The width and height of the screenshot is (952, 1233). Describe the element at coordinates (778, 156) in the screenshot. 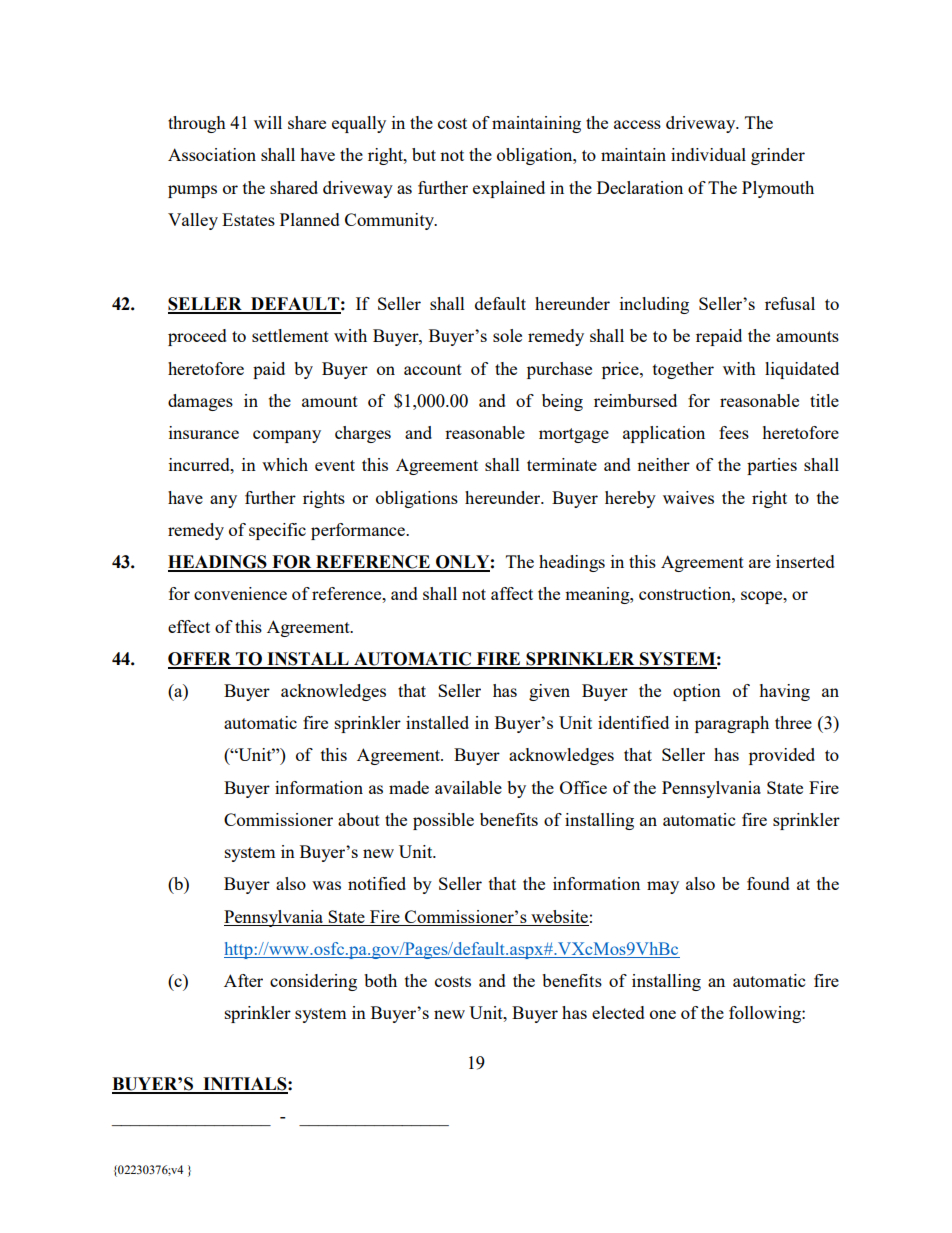

I see `grinder` at that location.
